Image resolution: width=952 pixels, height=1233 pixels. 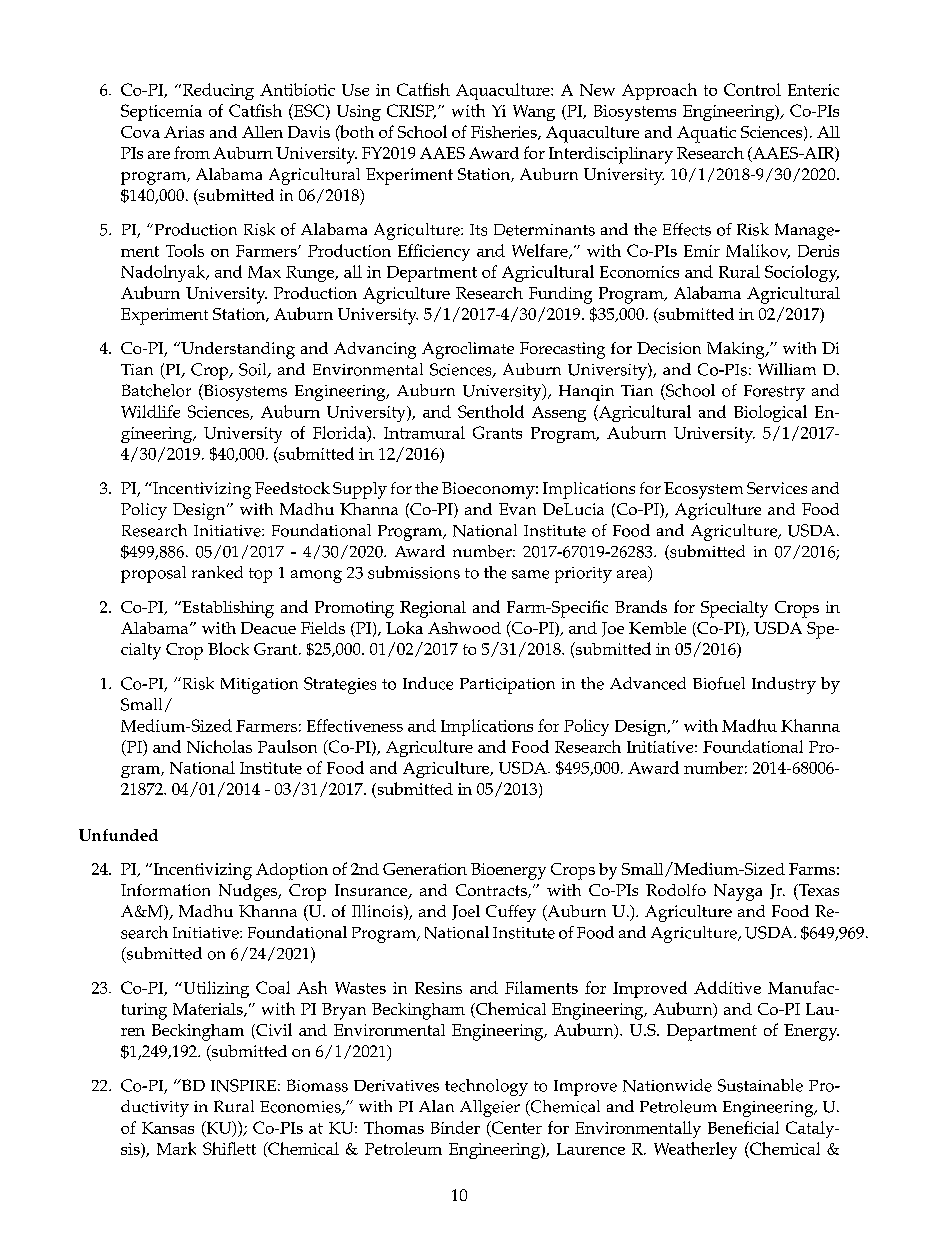 I want to click on Information, so click(x=165, y=890).
